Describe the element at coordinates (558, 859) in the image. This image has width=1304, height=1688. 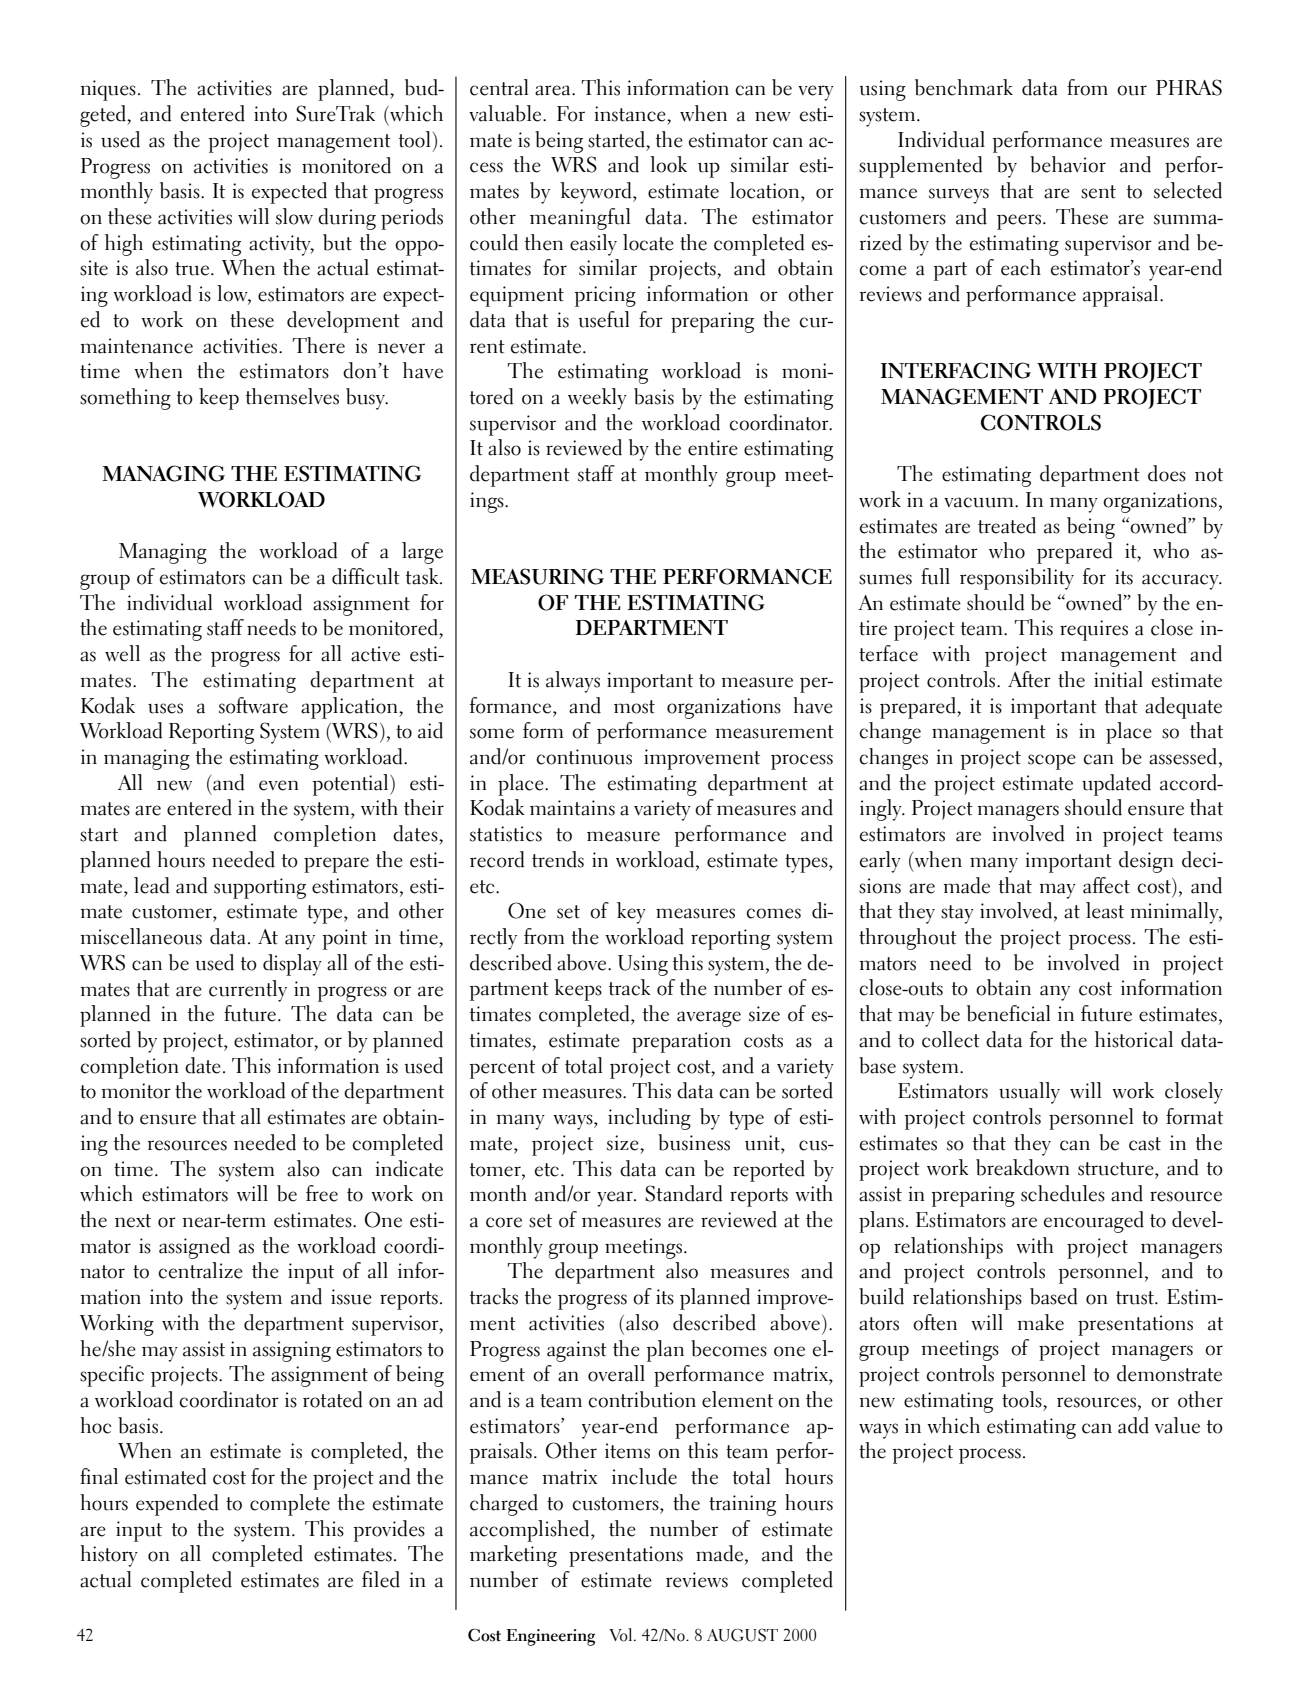
I see `trends` at that location.
